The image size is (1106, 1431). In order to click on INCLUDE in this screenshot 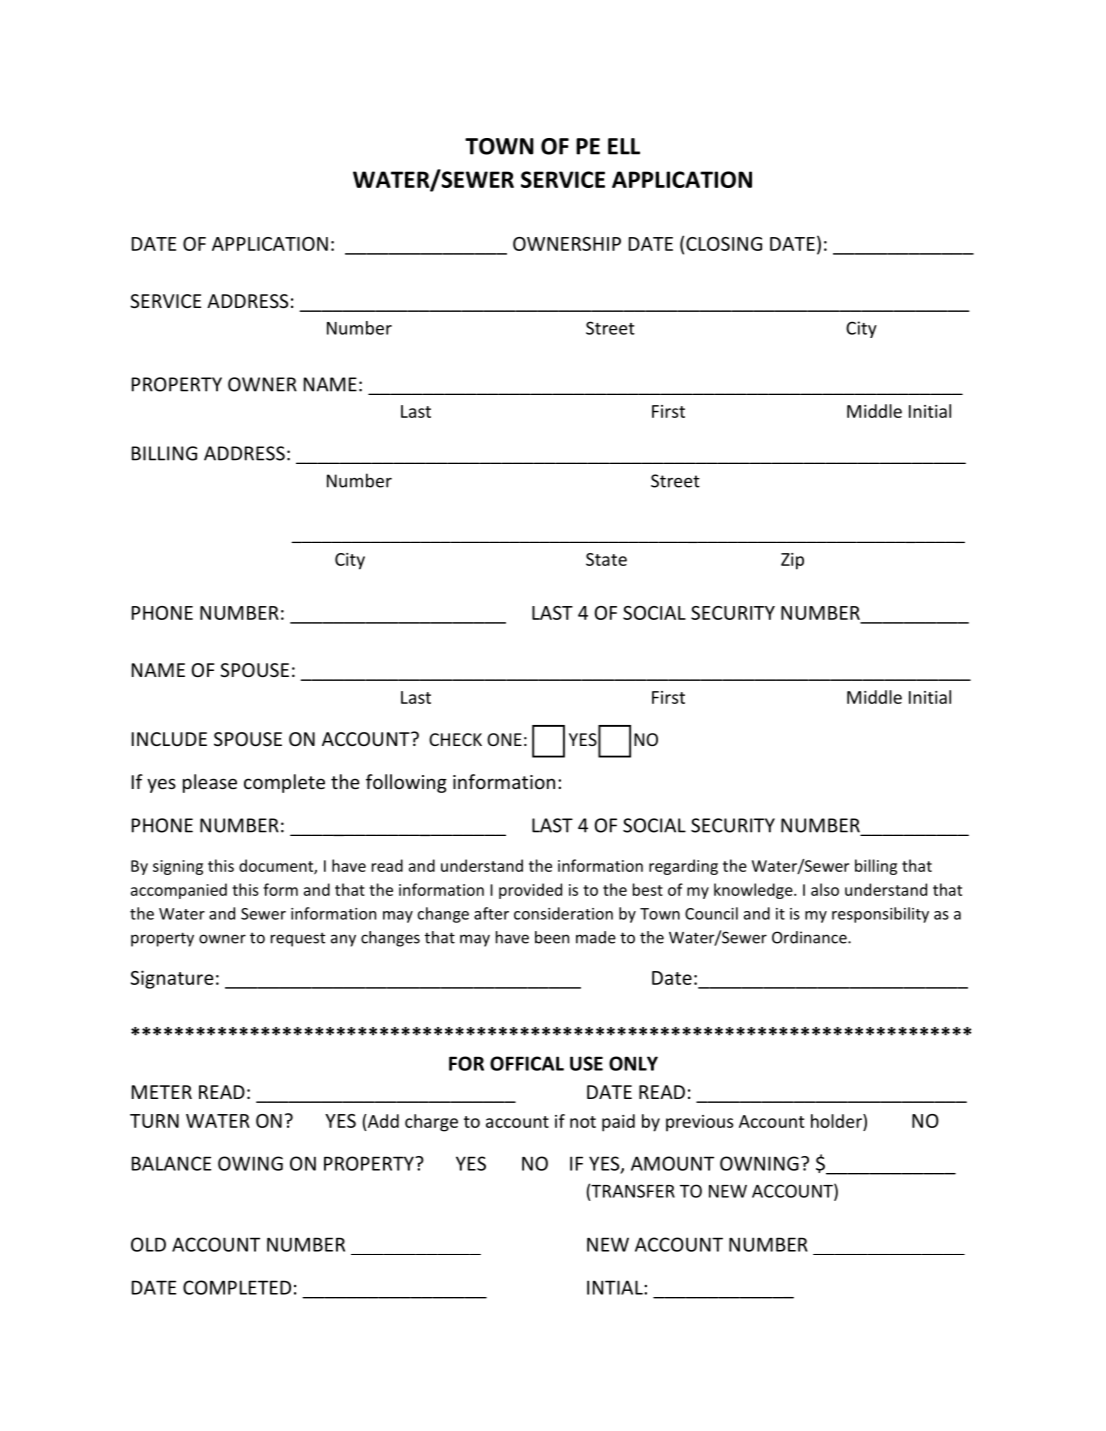, I will do `click(169, 739)`.
